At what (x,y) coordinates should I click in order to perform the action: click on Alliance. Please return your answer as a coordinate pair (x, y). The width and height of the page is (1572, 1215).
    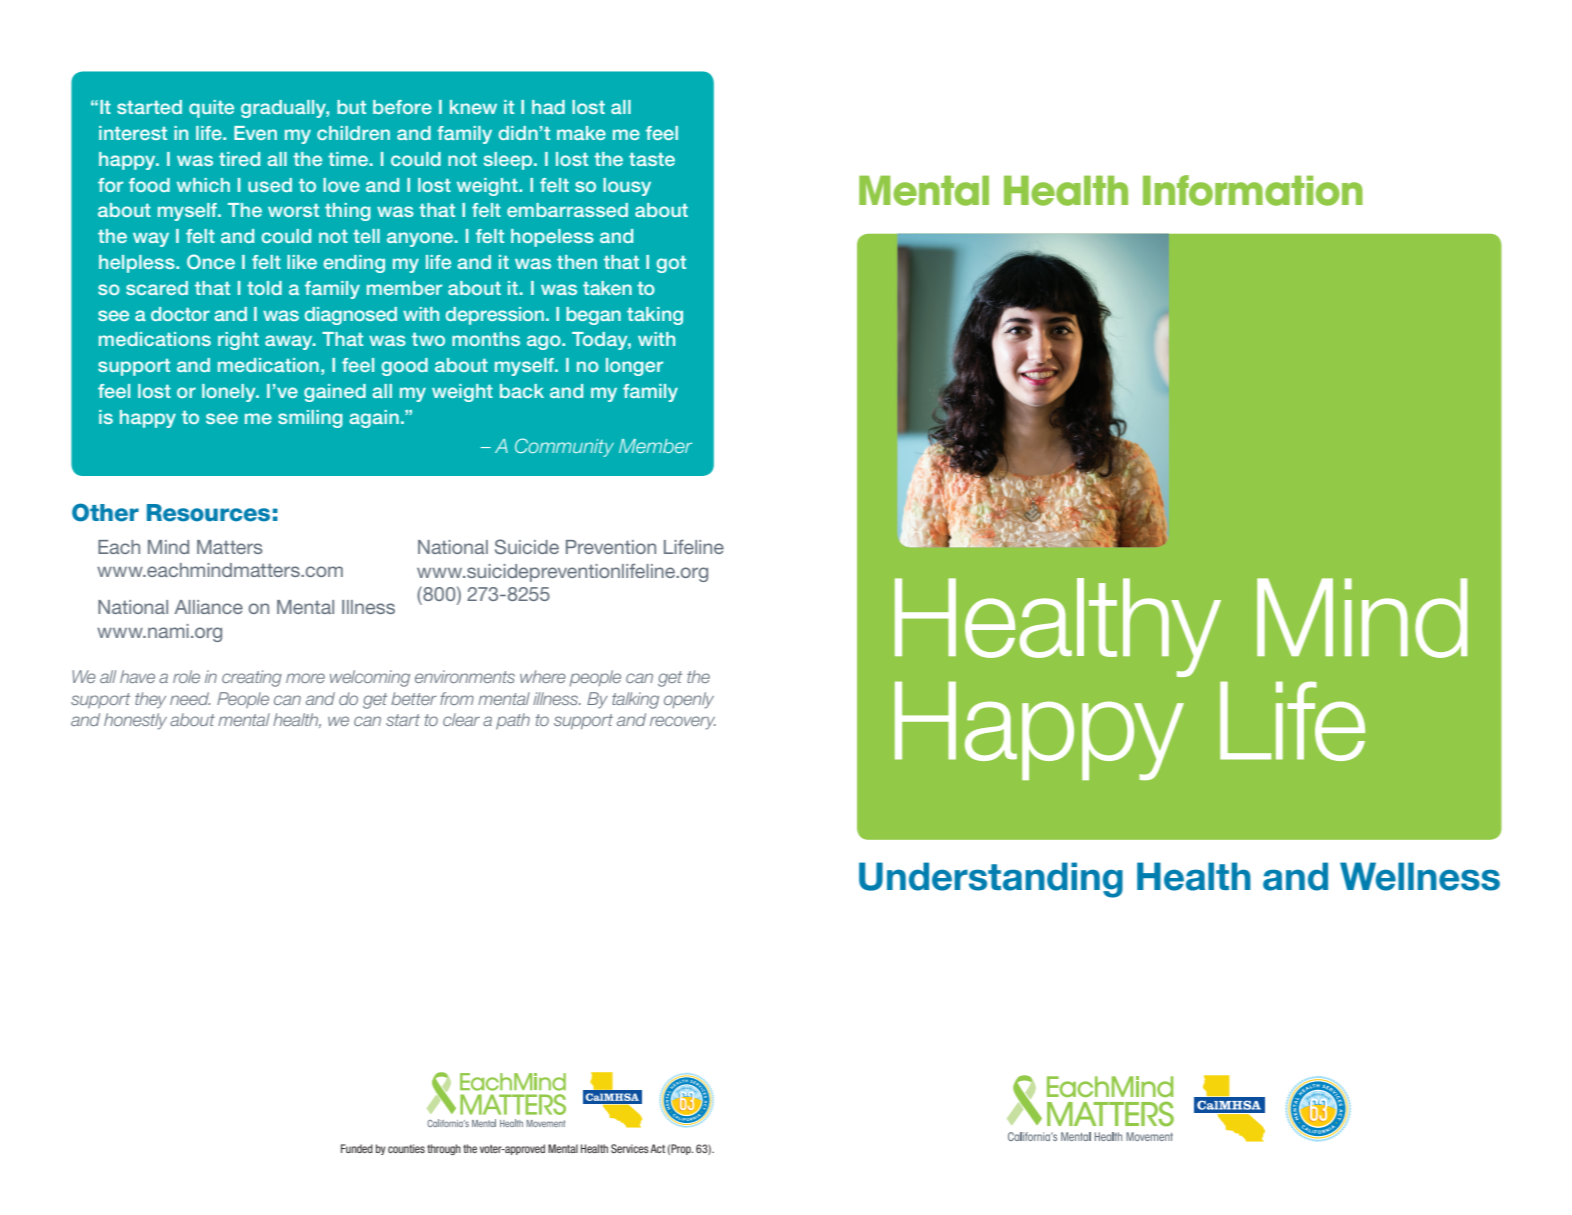
    Looking at the image, I should click on (208, 607).
